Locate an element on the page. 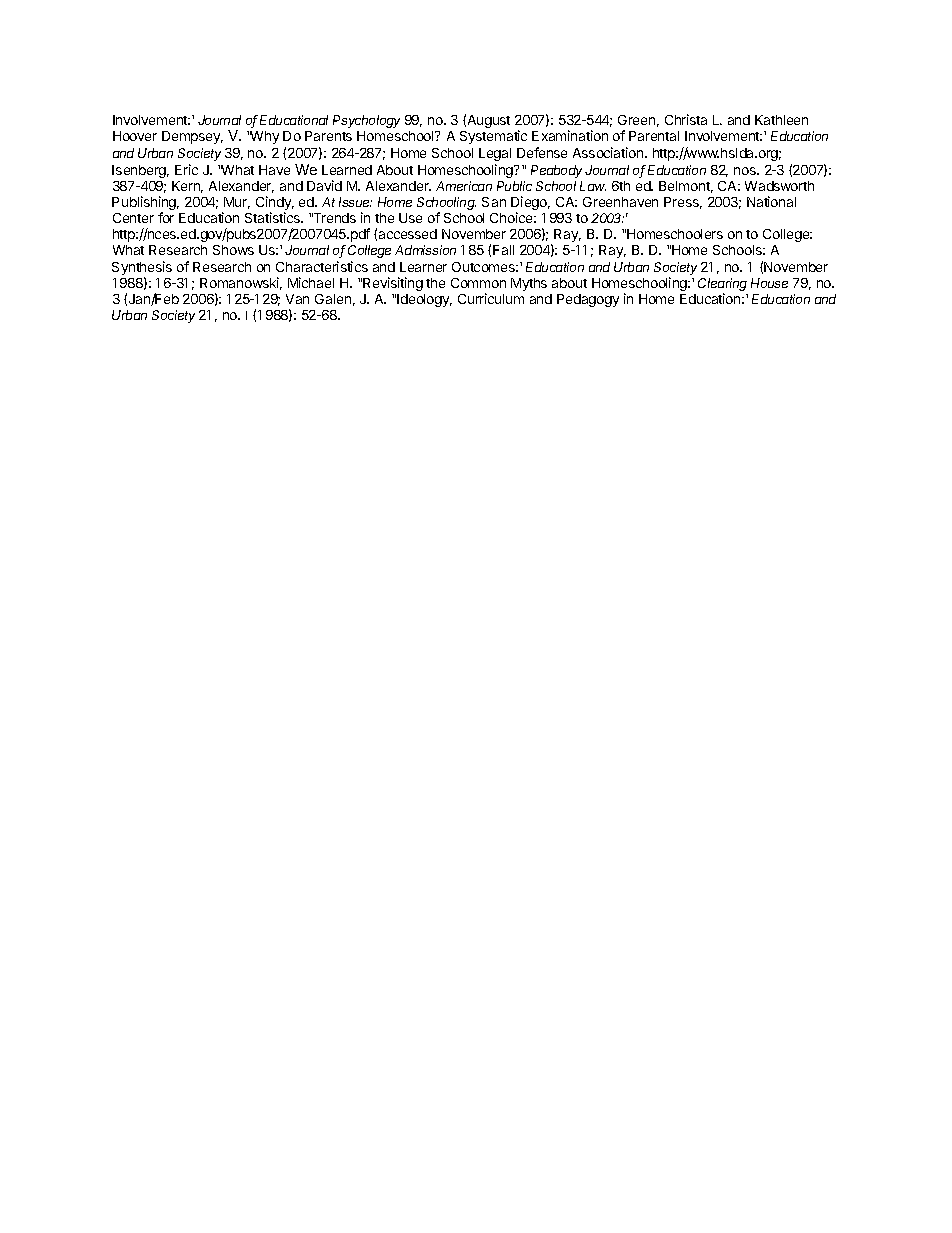  Curriculum is located at coordinates (491, 298).
